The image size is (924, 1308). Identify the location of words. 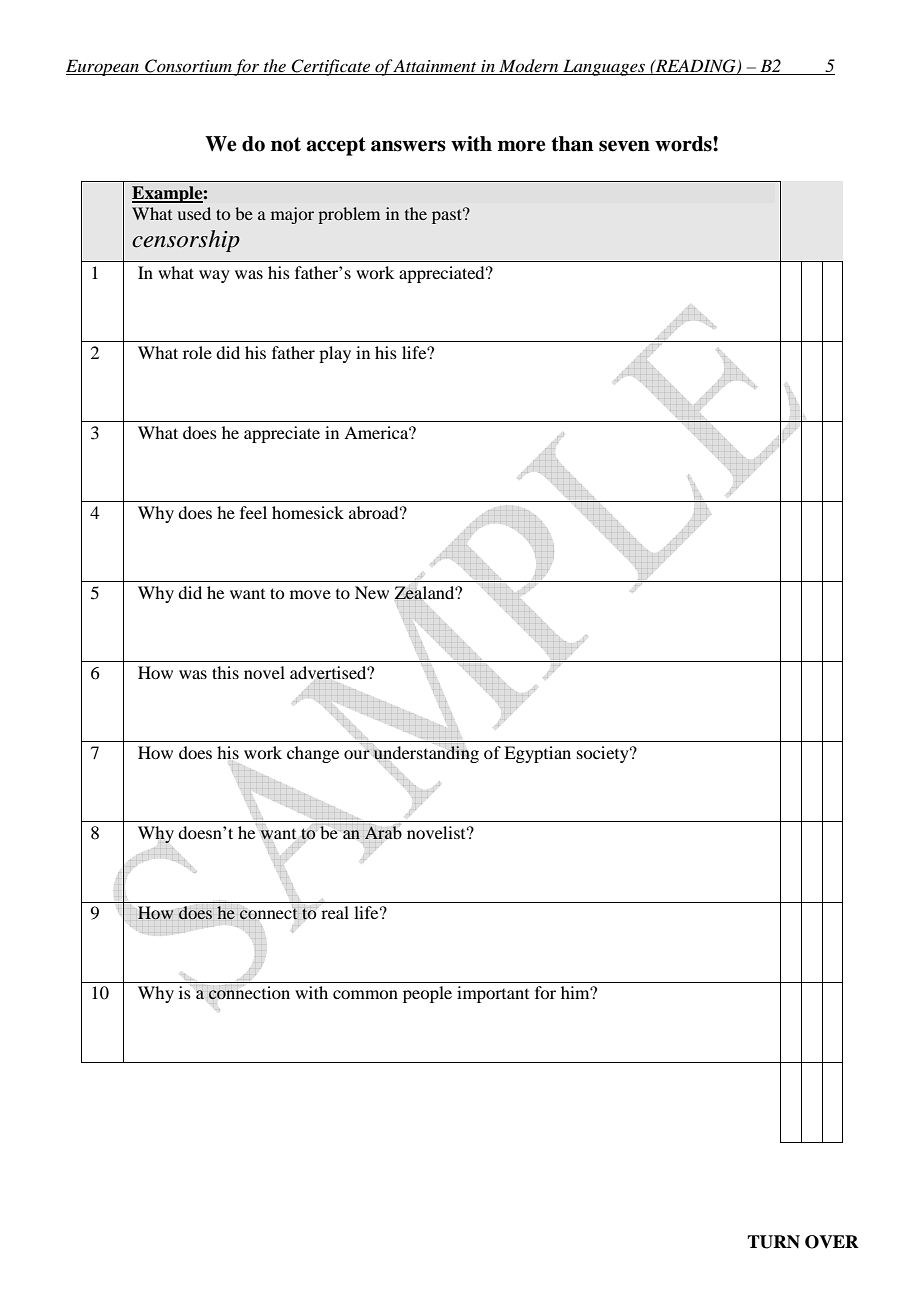
(684, 144).
